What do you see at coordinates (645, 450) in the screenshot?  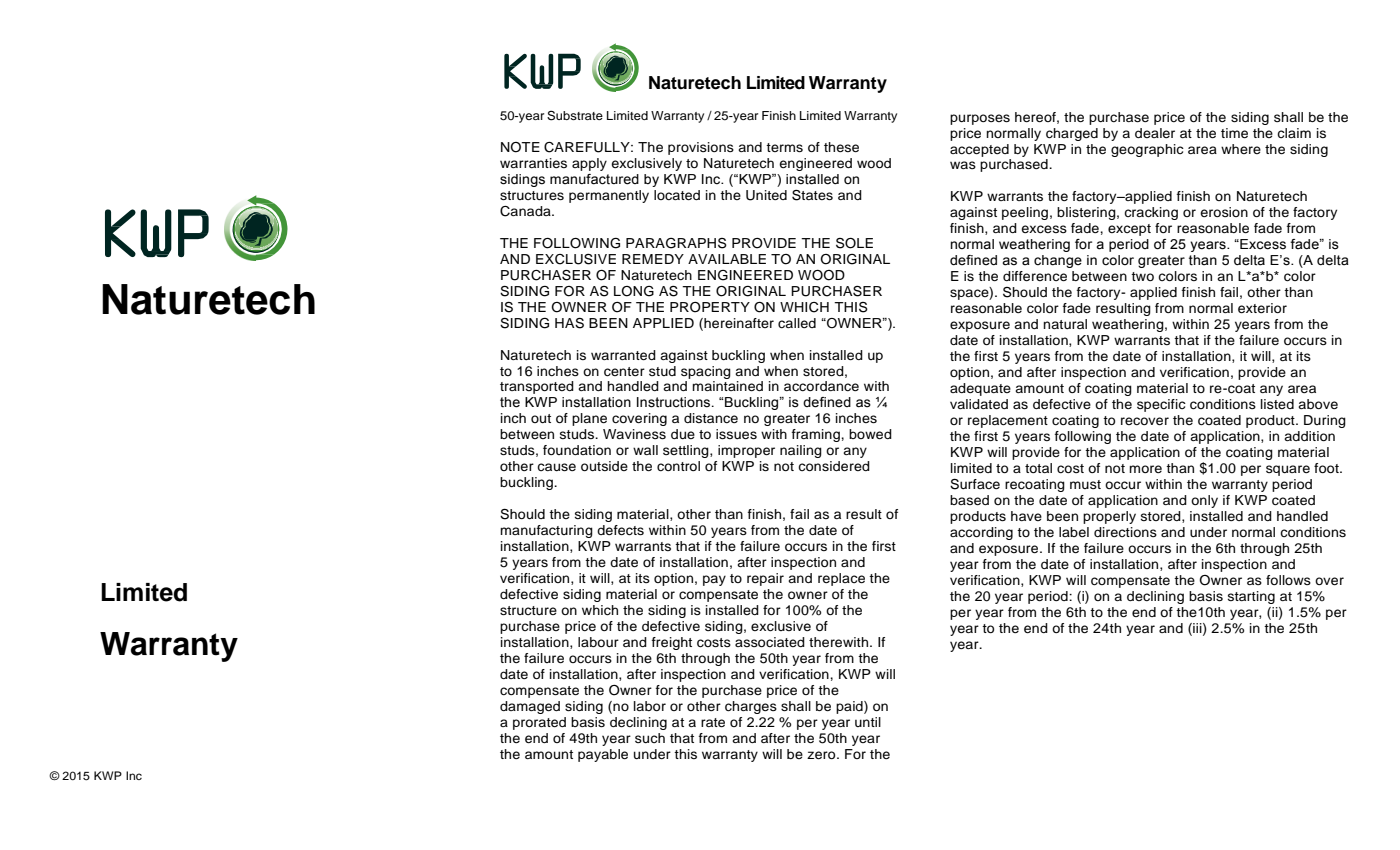 I see `wall` at bounding box center [645, 450].
